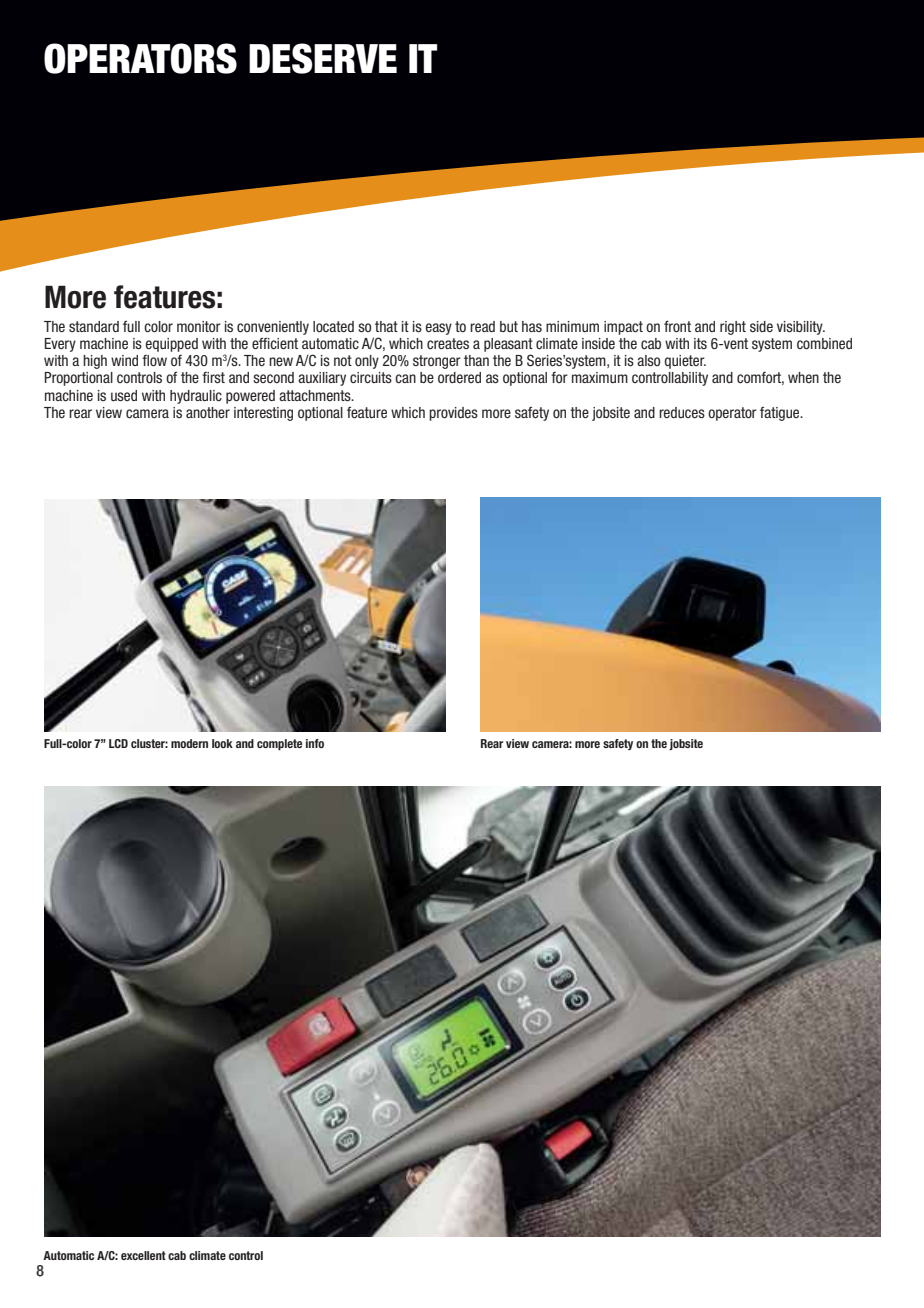 The image size is (924, 1308). Describe the element at coordinates (682, 412) in the document. I see `reduces` at that location.
